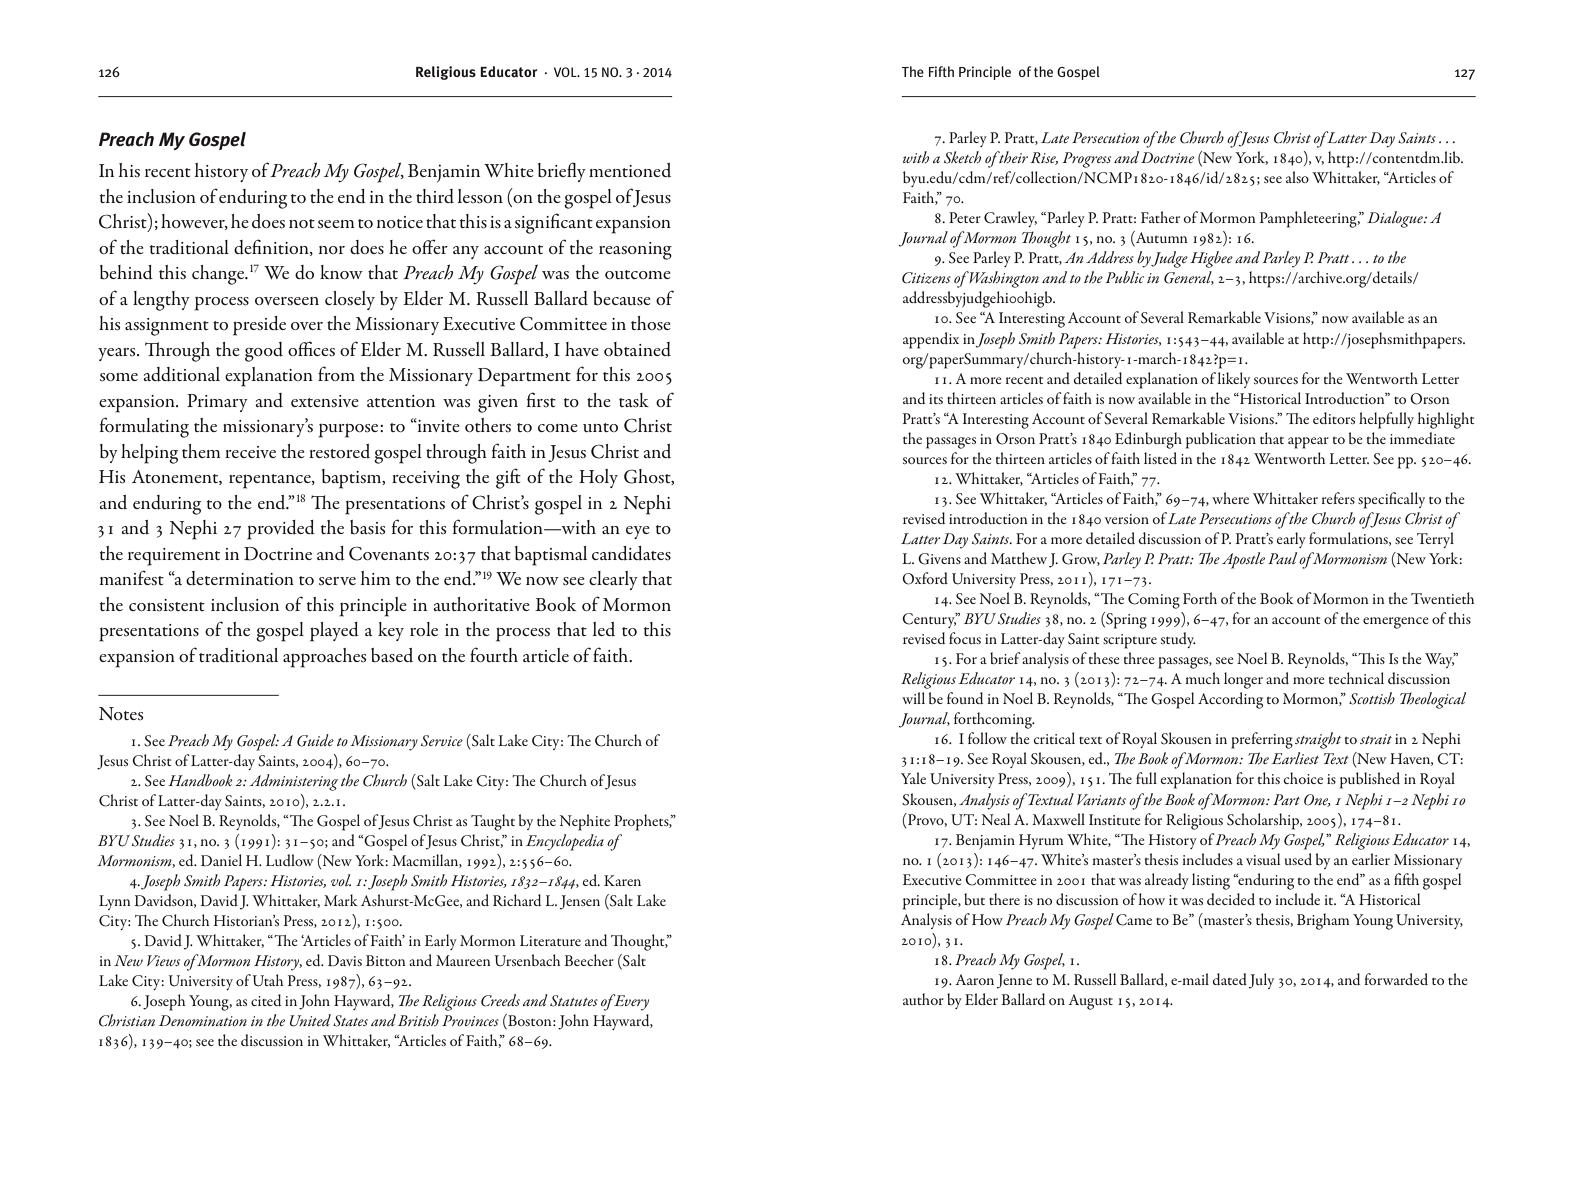  What do you see at coordinates (293, 782) in the screenshot?
I see `Administering` at bounding box center [293, 782].
